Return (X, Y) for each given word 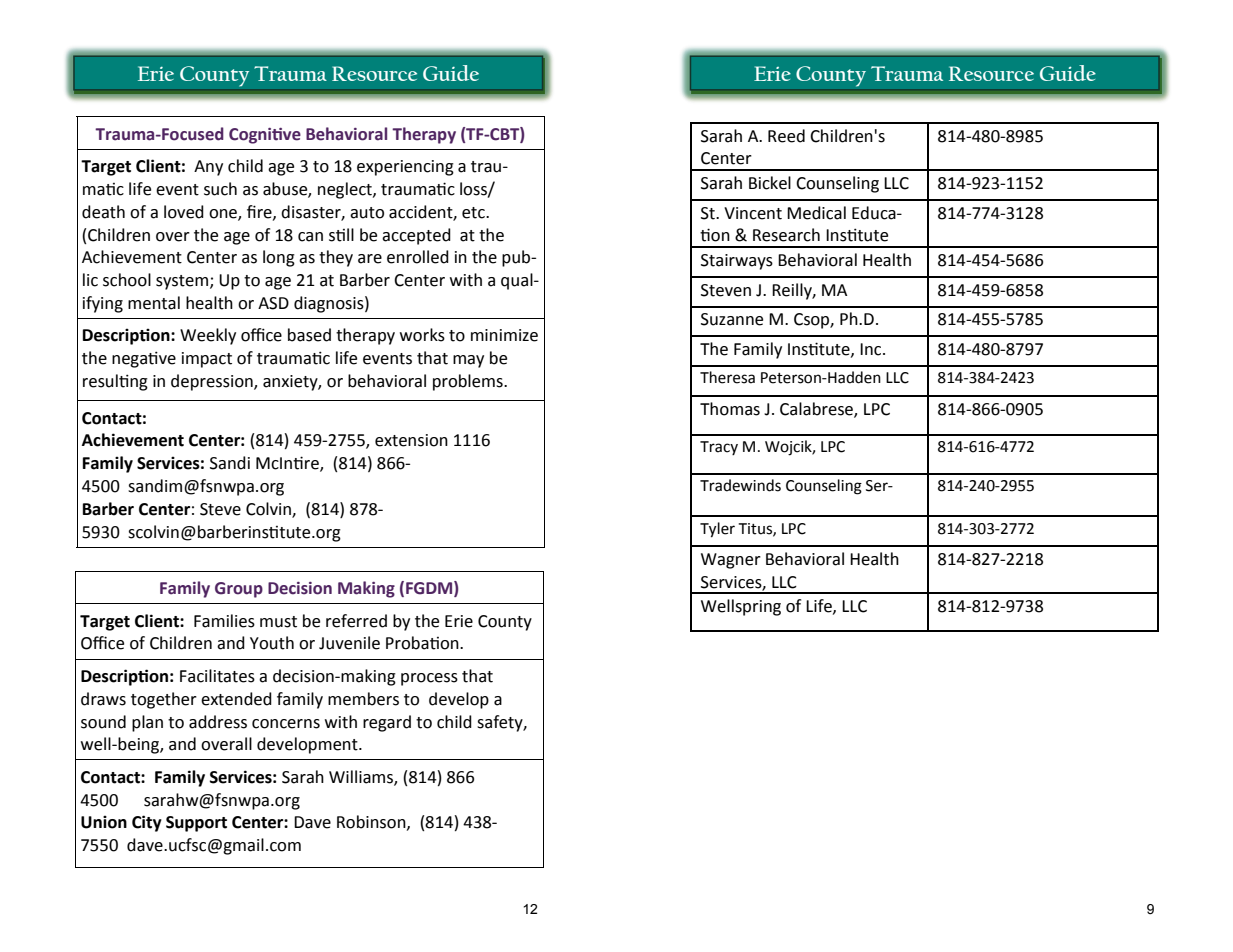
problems (469, 382)
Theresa (727, 377)
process (429, 679)
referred (356, 621)
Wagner (731, 561)
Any (208, 168)
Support (196, 824)
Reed (786, 136)
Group (239, 590)
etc (474, 213)
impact (207, 360)
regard (387, 723)
